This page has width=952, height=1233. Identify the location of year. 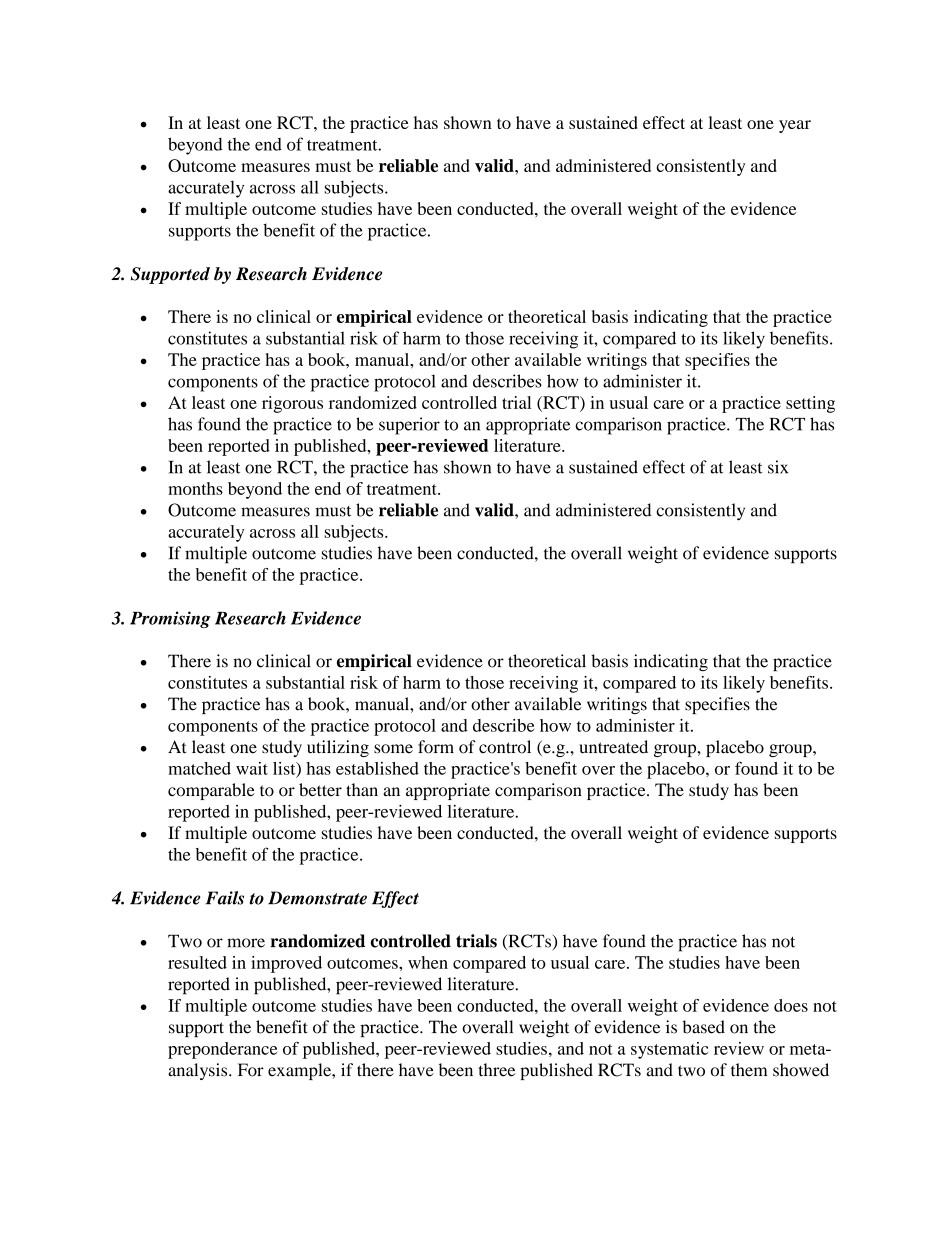
(795, 126).
